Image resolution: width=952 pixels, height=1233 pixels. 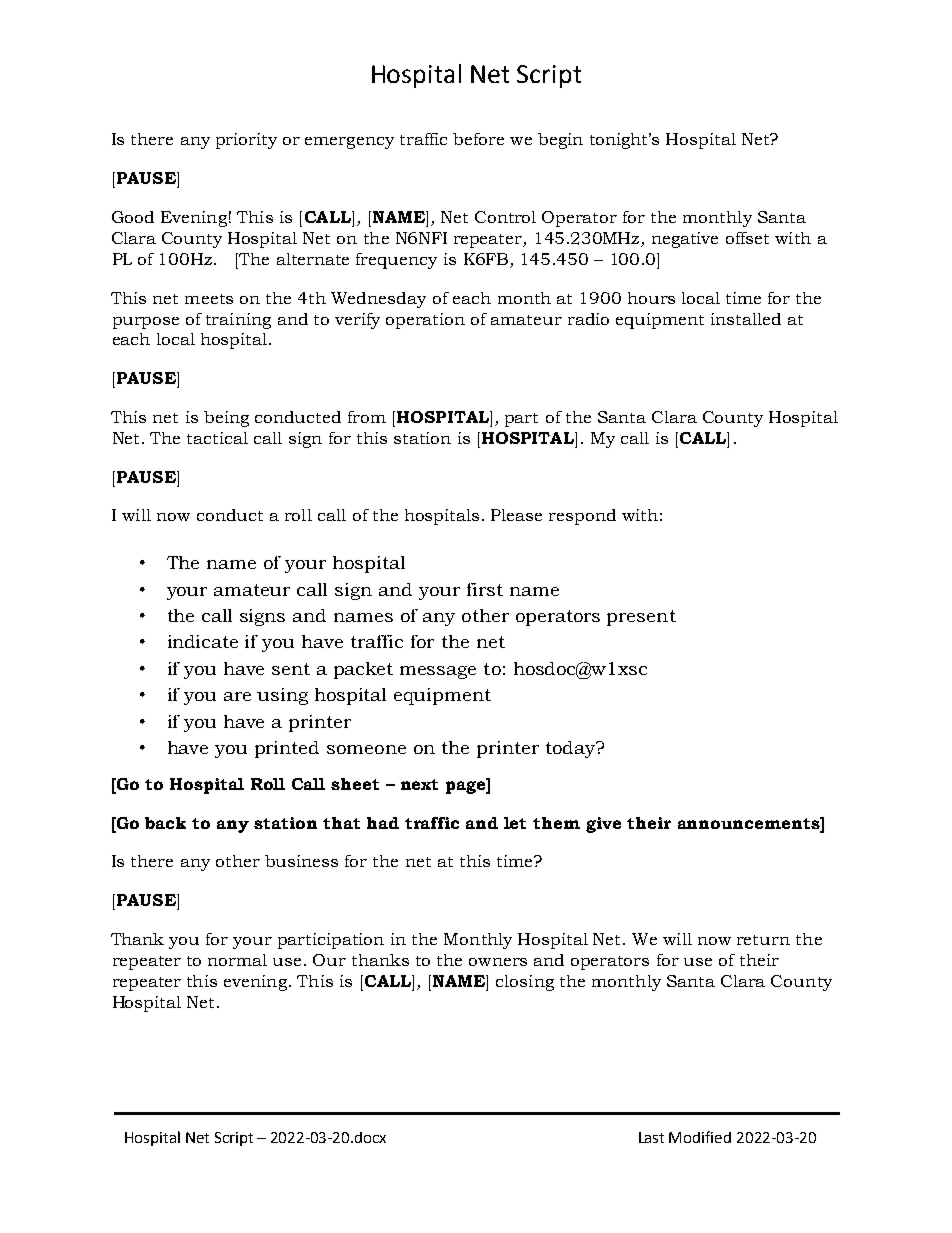 What do you see at coordinates (438, 672) in the screenshot?
I see `message` at bounding box center [438, 672].
